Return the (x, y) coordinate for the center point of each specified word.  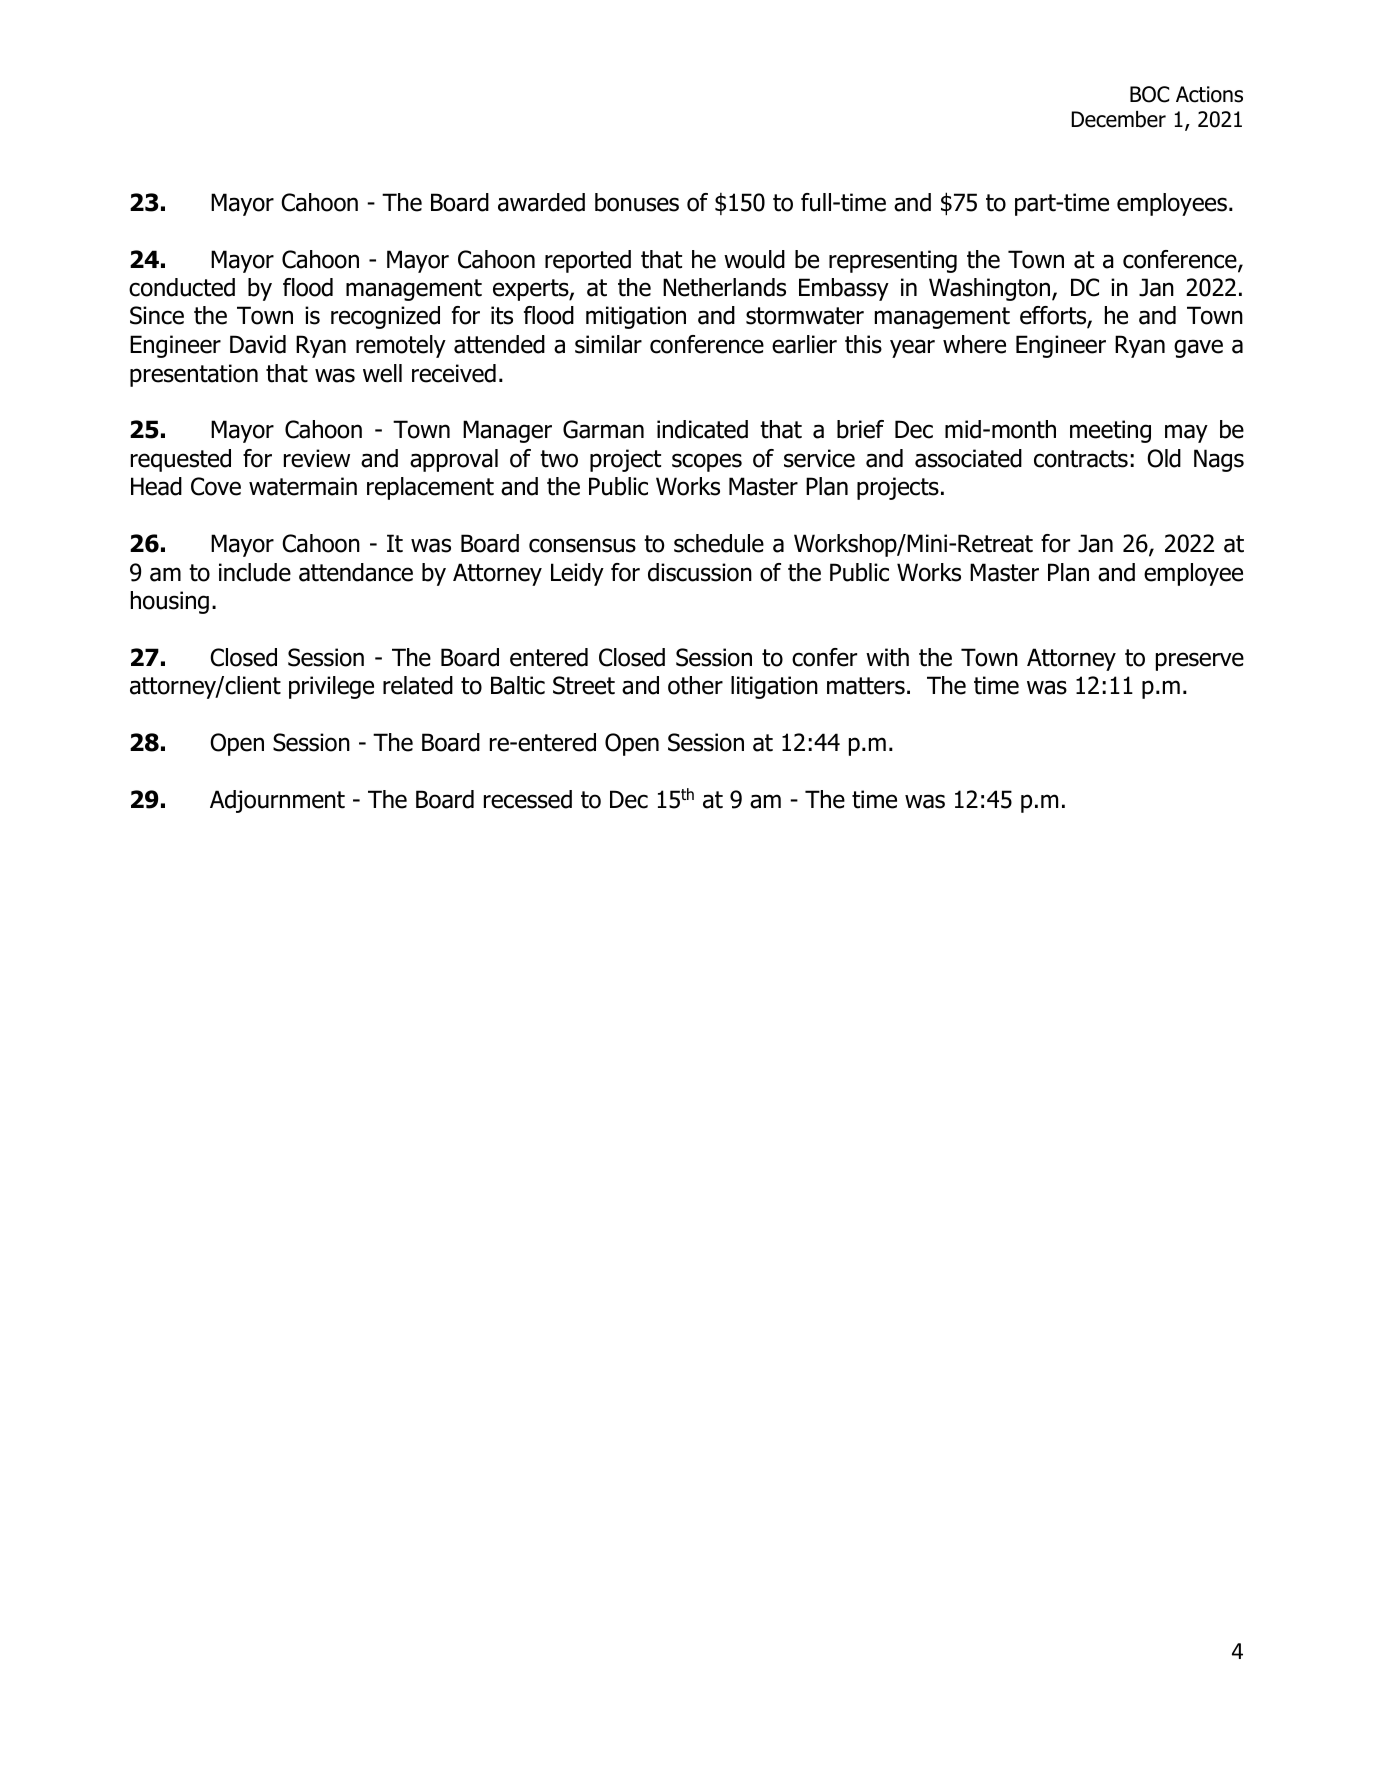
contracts (1081, 459)
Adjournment (277, 801)
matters (866, 686)
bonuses (637, 202)
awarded (541, 202)
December (1119, 119)
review (317, 458)
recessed (528, 799)
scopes (707, 462)
